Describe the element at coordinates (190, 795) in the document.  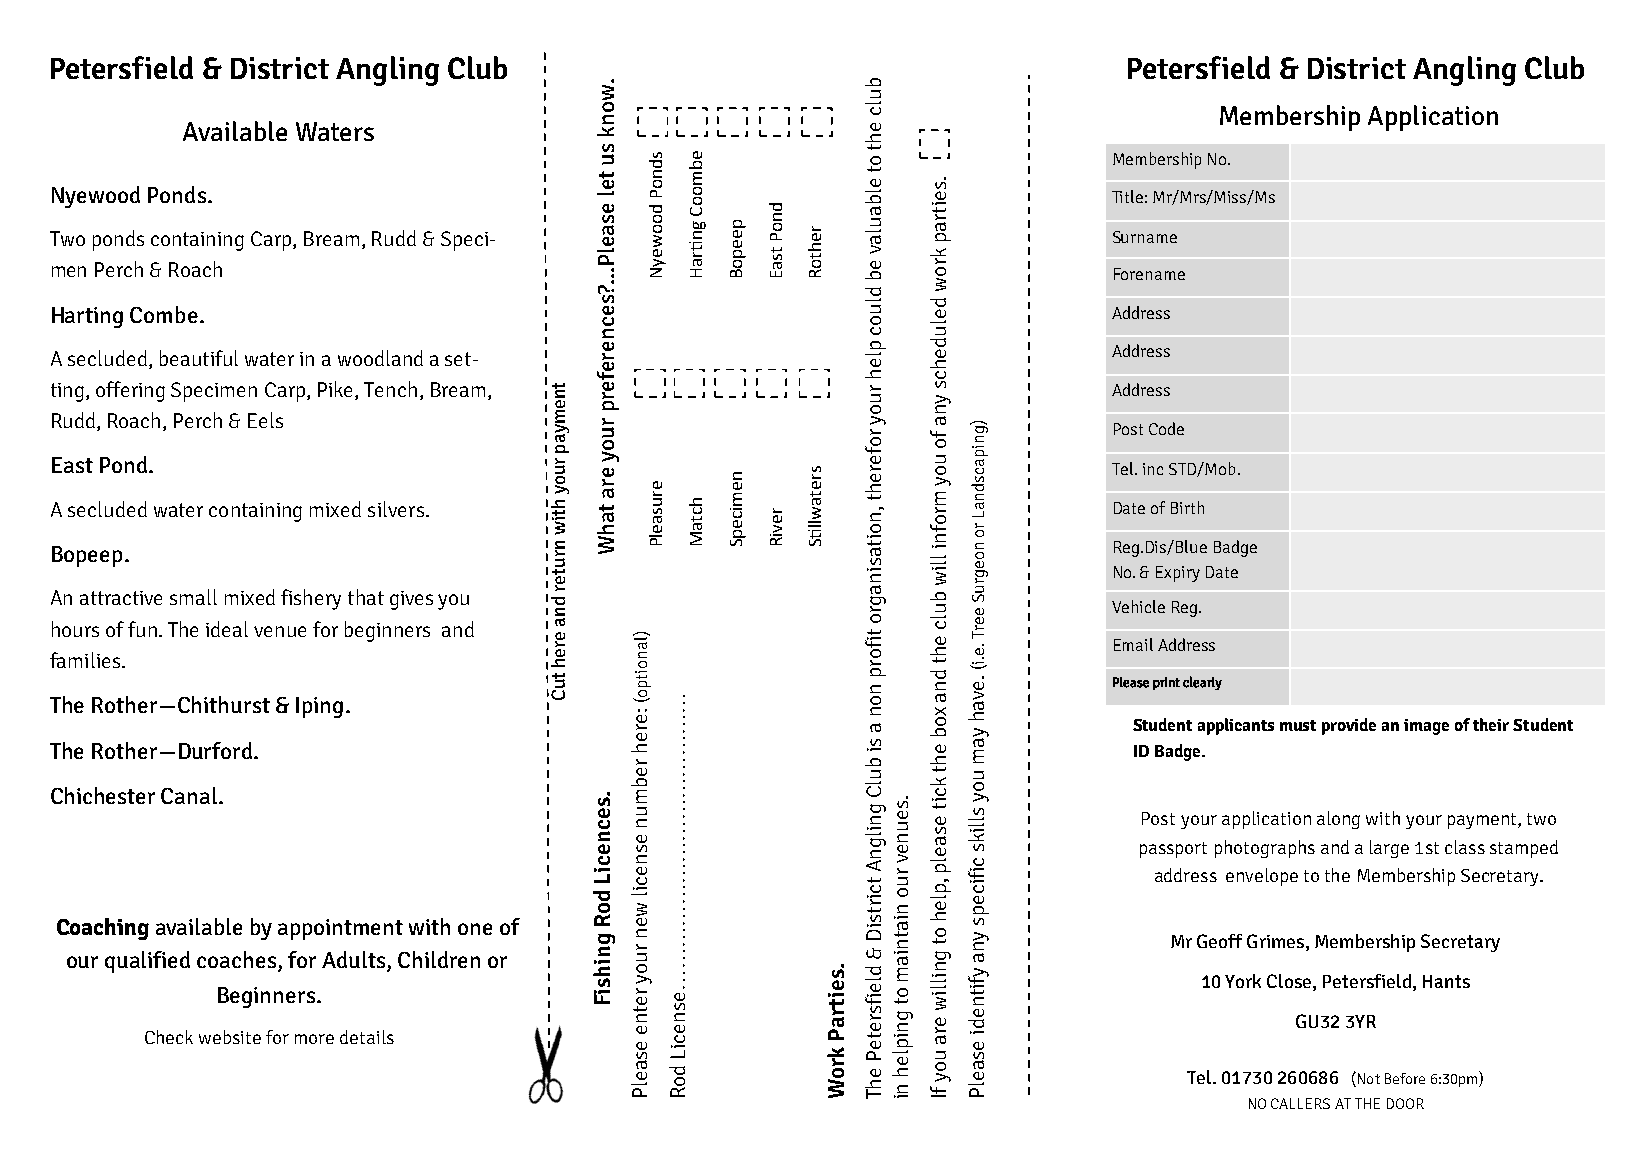
I see `Canal` at that location.
